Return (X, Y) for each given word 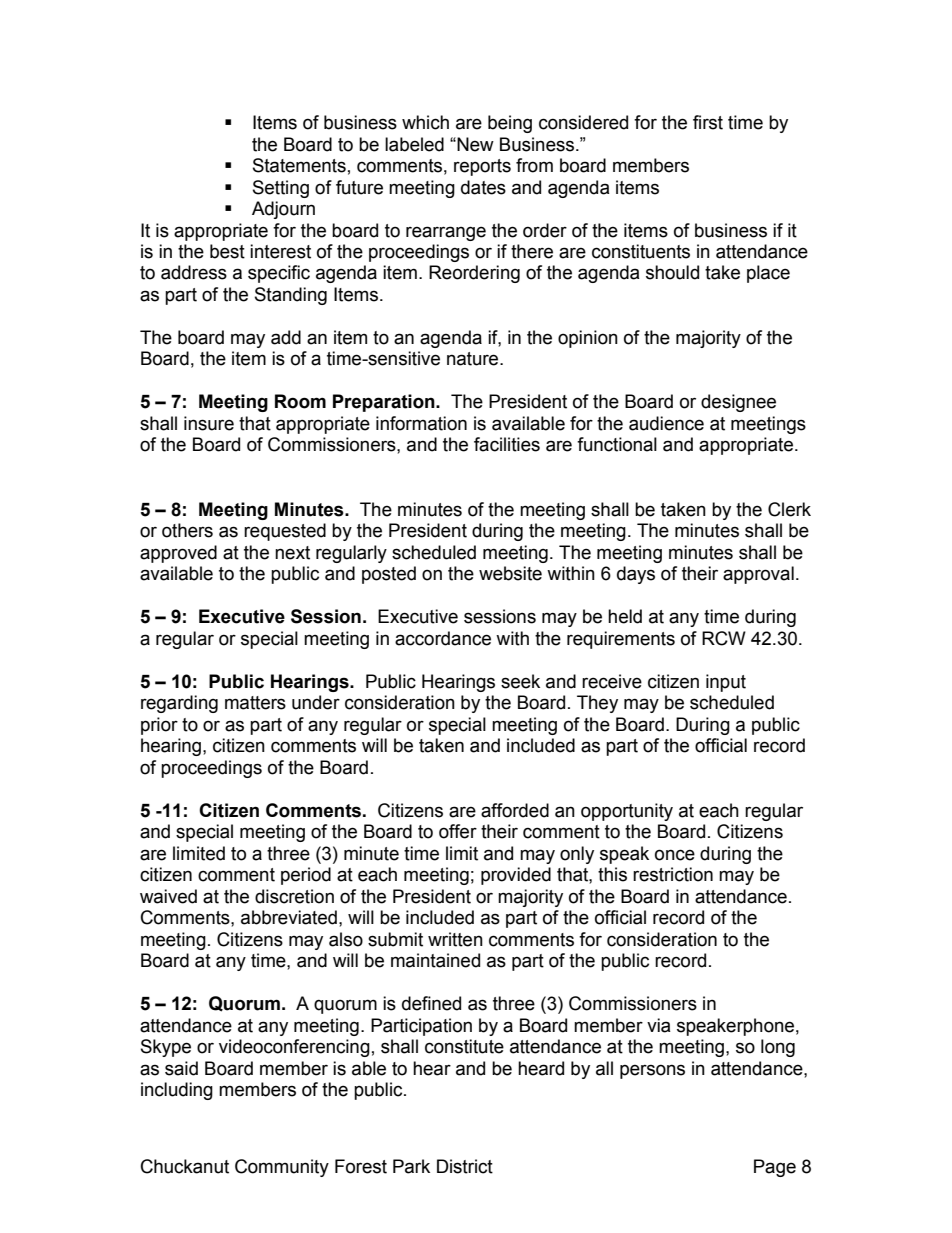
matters (255, 703)
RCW (724, 638)
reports (482, 167)
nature (474, 359)
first (708, 122)
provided (516, 876)
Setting (281, 189)
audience (666, 423)
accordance (443, 638)
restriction (673, 874)
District (465, 1166)
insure (209, 423)
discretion (294, 896)
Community (282, 1168)
